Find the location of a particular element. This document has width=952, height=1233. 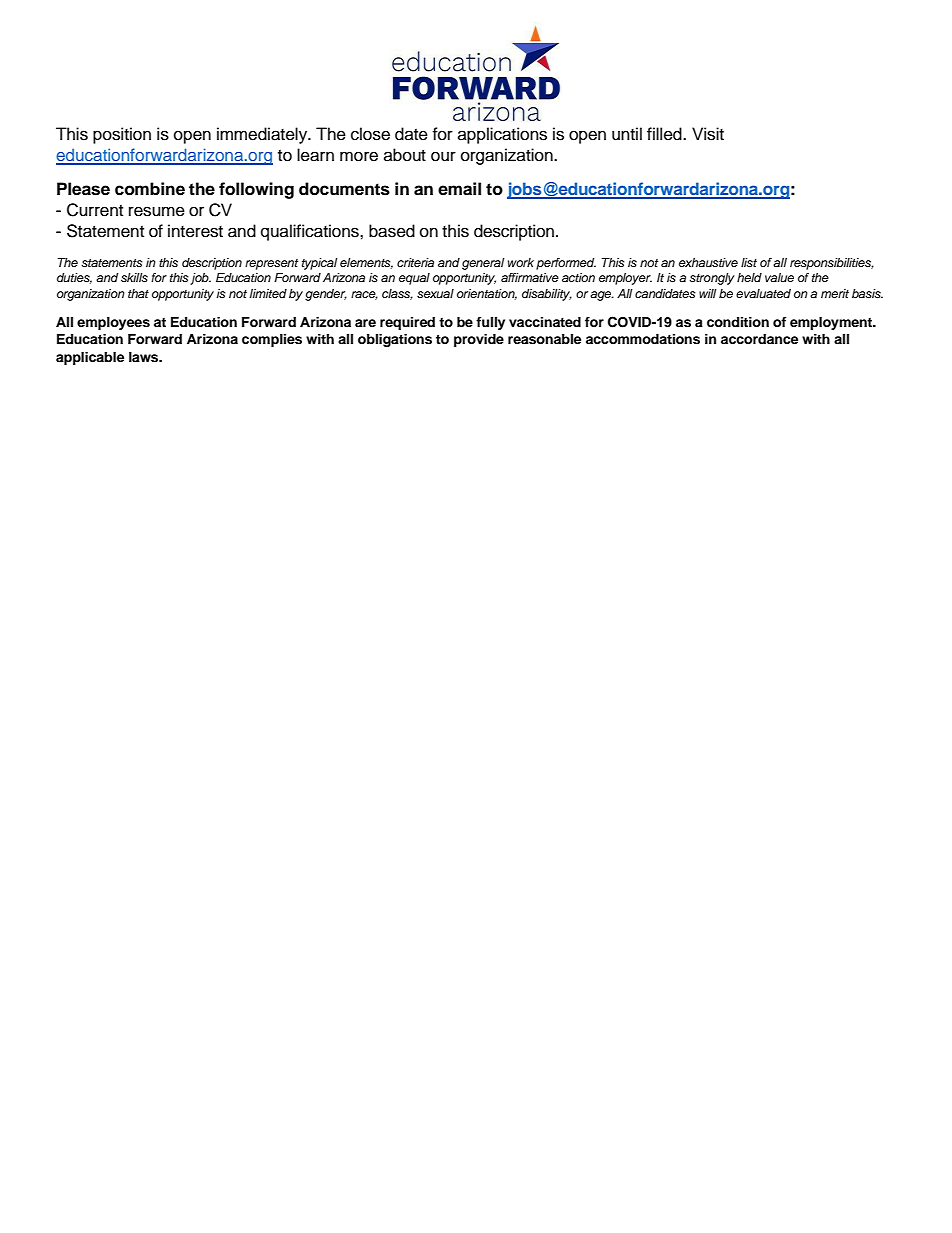

list is located at coordinates (749, 262).
